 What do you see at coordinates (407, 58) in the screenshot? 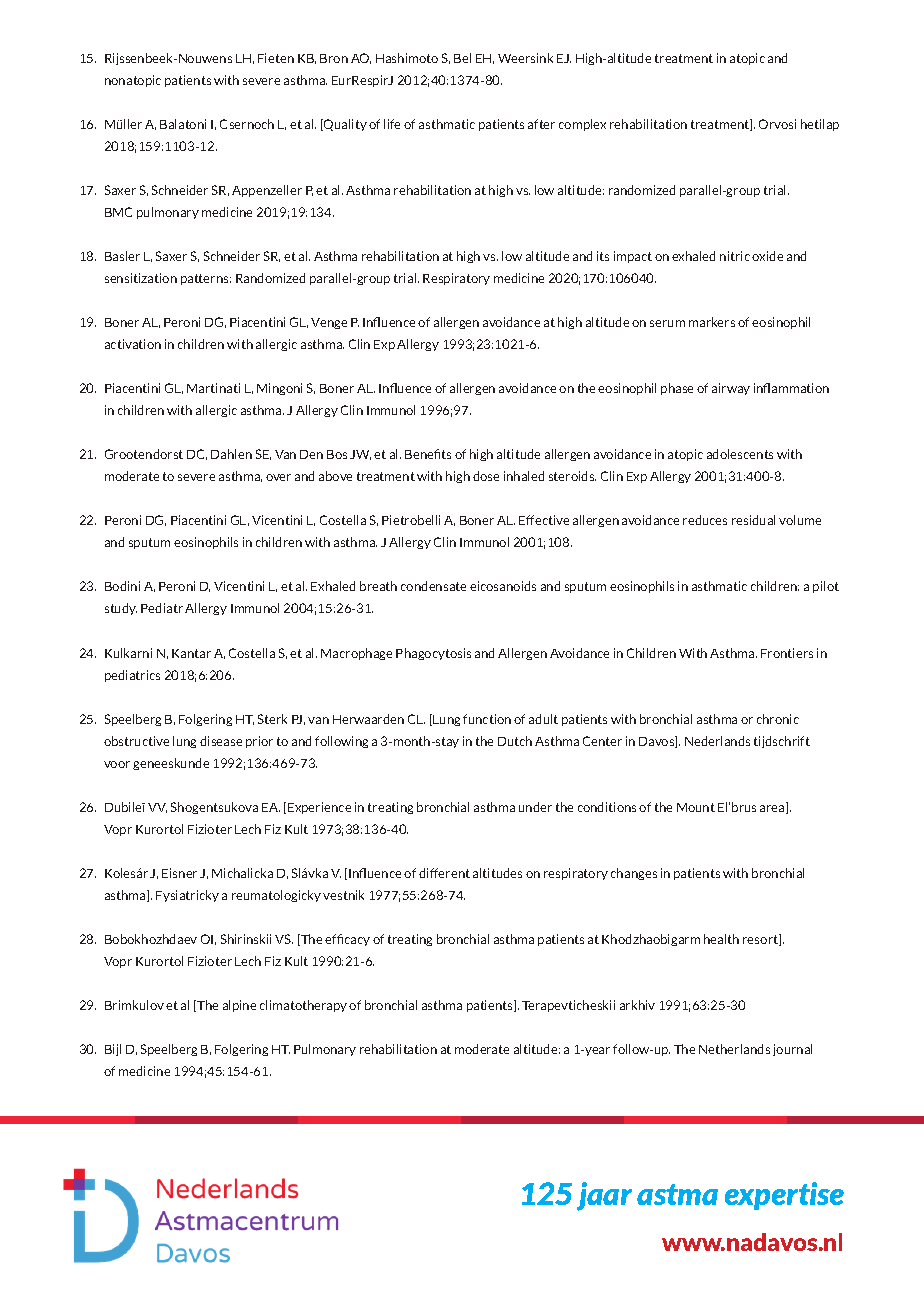
I see `Hashimoto` at bounding box center [407, 58].
